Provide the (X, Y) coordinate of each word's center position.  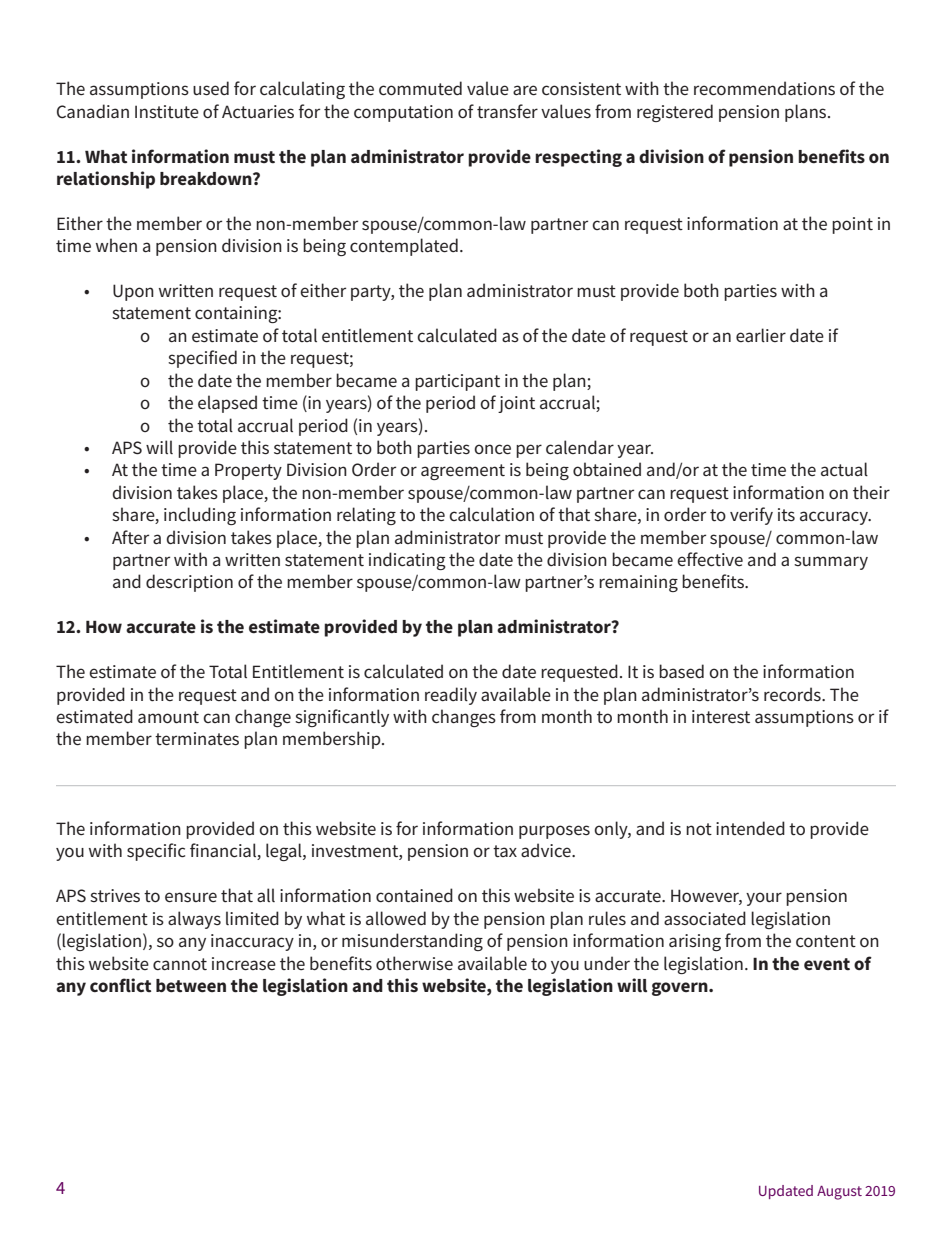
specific (156, 852)
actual (844, 469)
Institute (167, 111)
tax (505, 851)
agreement (463, 472)
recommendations (764, 88)
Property (248, 471)
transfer (507, 111)
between (191, 986)
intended (750, 828)
